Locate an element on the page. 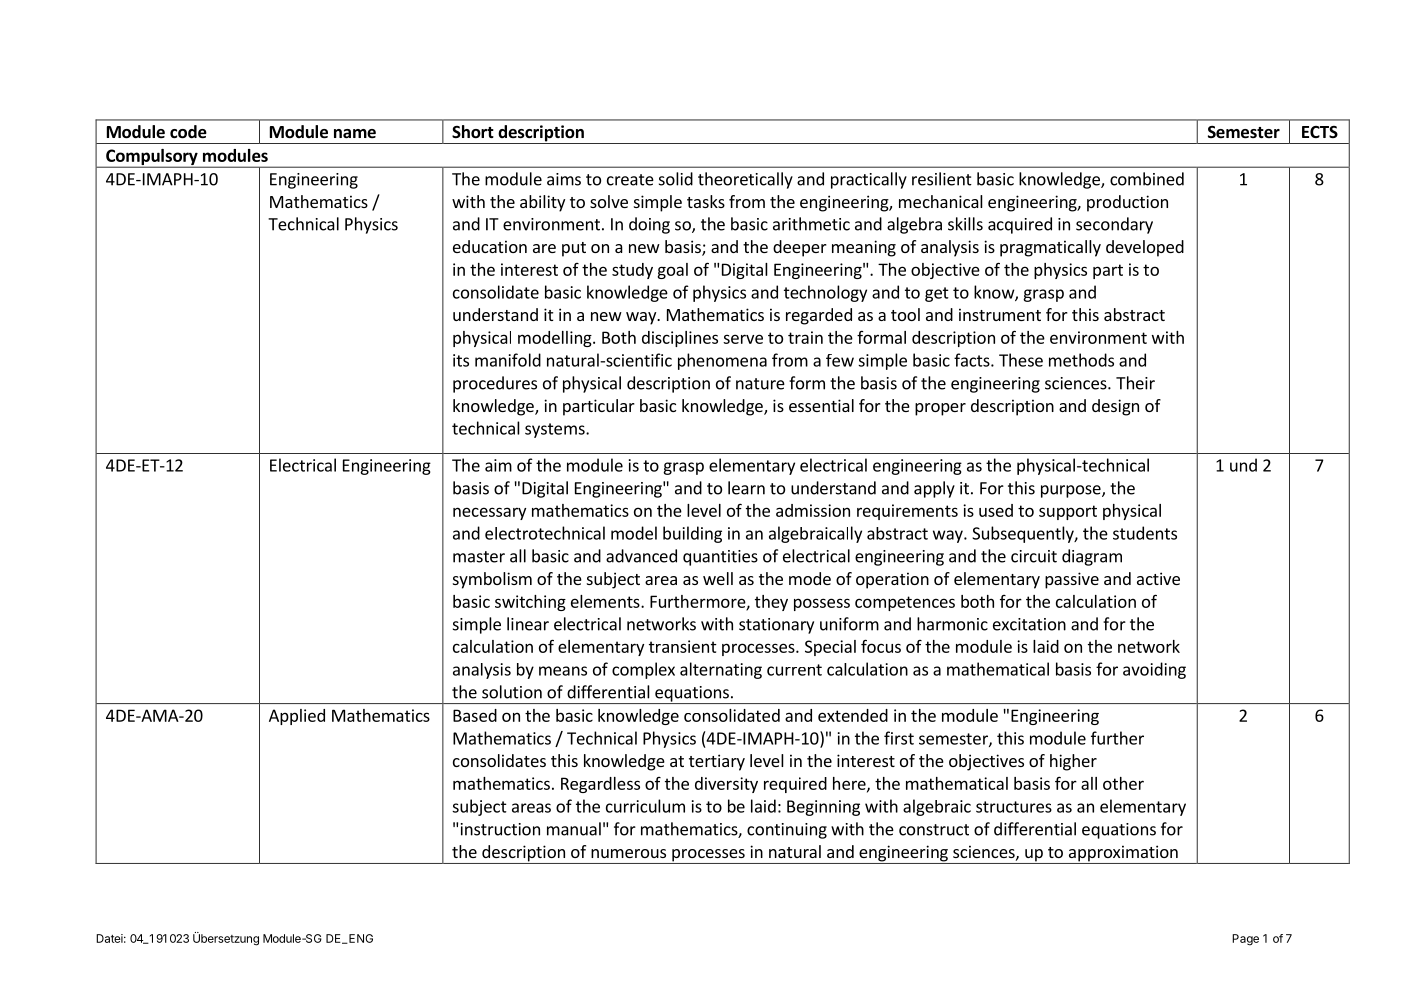 This image has height=1005, width=1422. theoretically is located at coordinates (745, 180).
